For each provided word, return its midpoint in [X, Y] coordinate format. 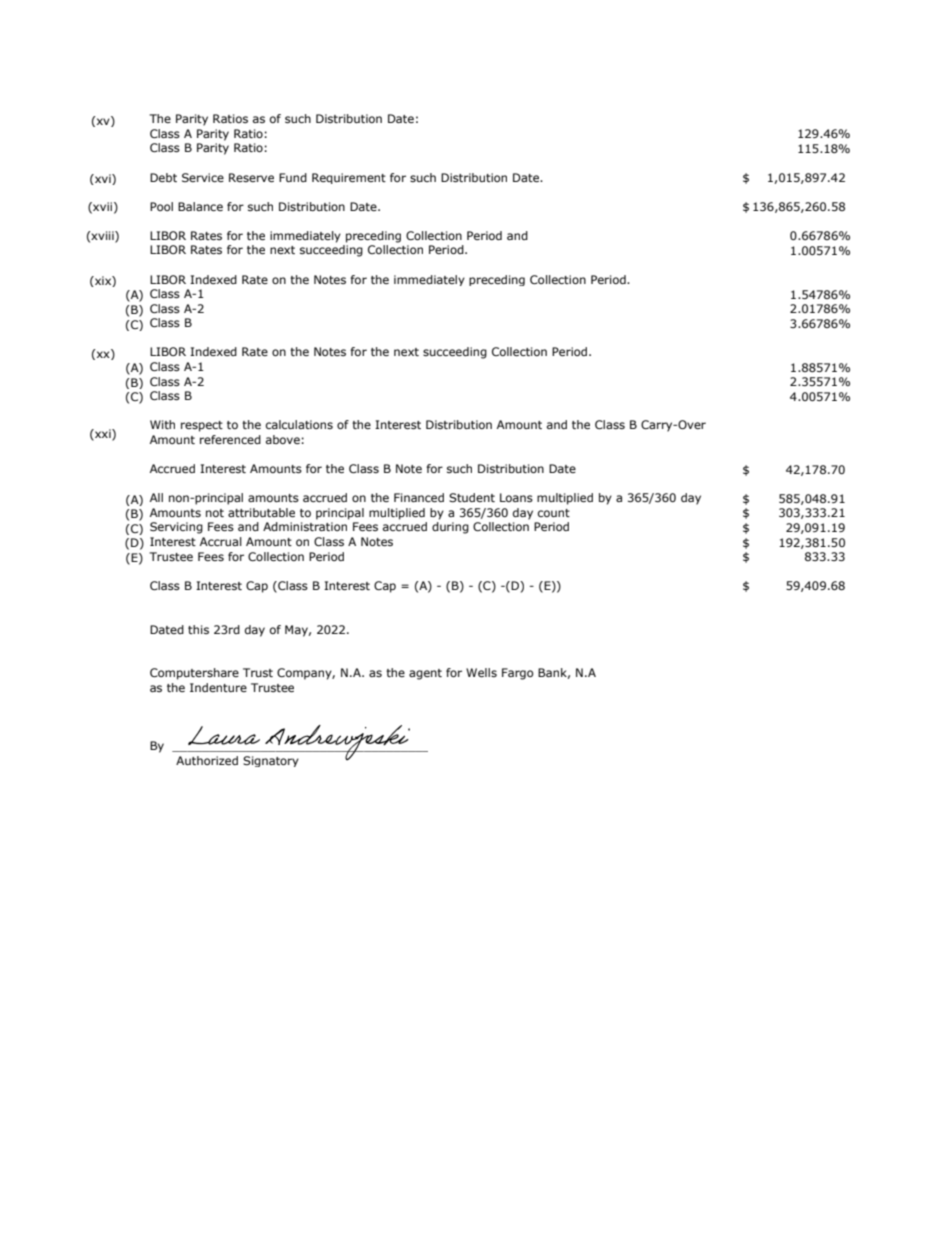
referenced [230, 439]
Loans [516, 497]
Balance [200, 206]
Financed [419, 497]
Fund [293, 177]
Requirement [349, 178]
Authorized [207, 760]
